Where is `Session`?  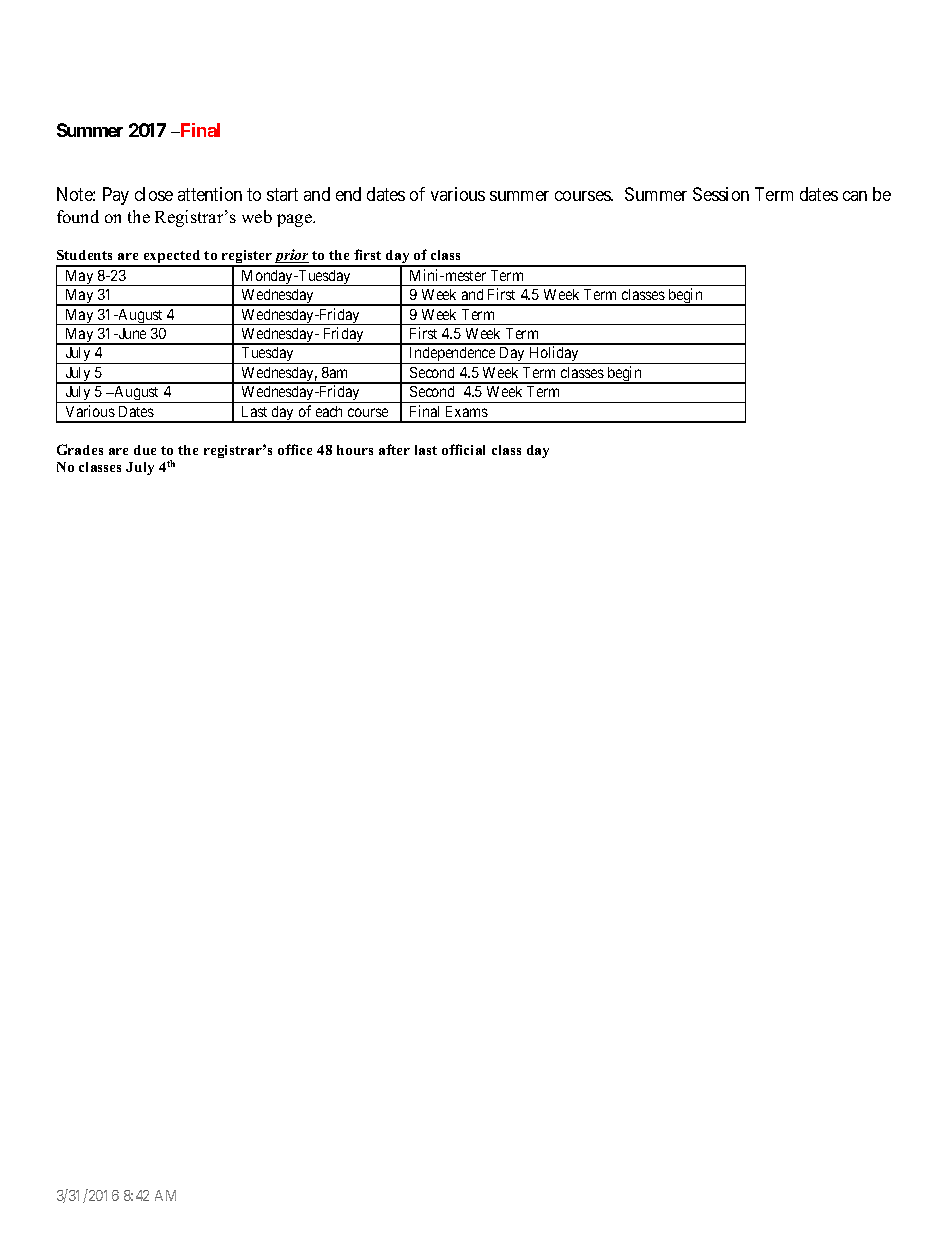 Session is located at coordinates (721, 194).
